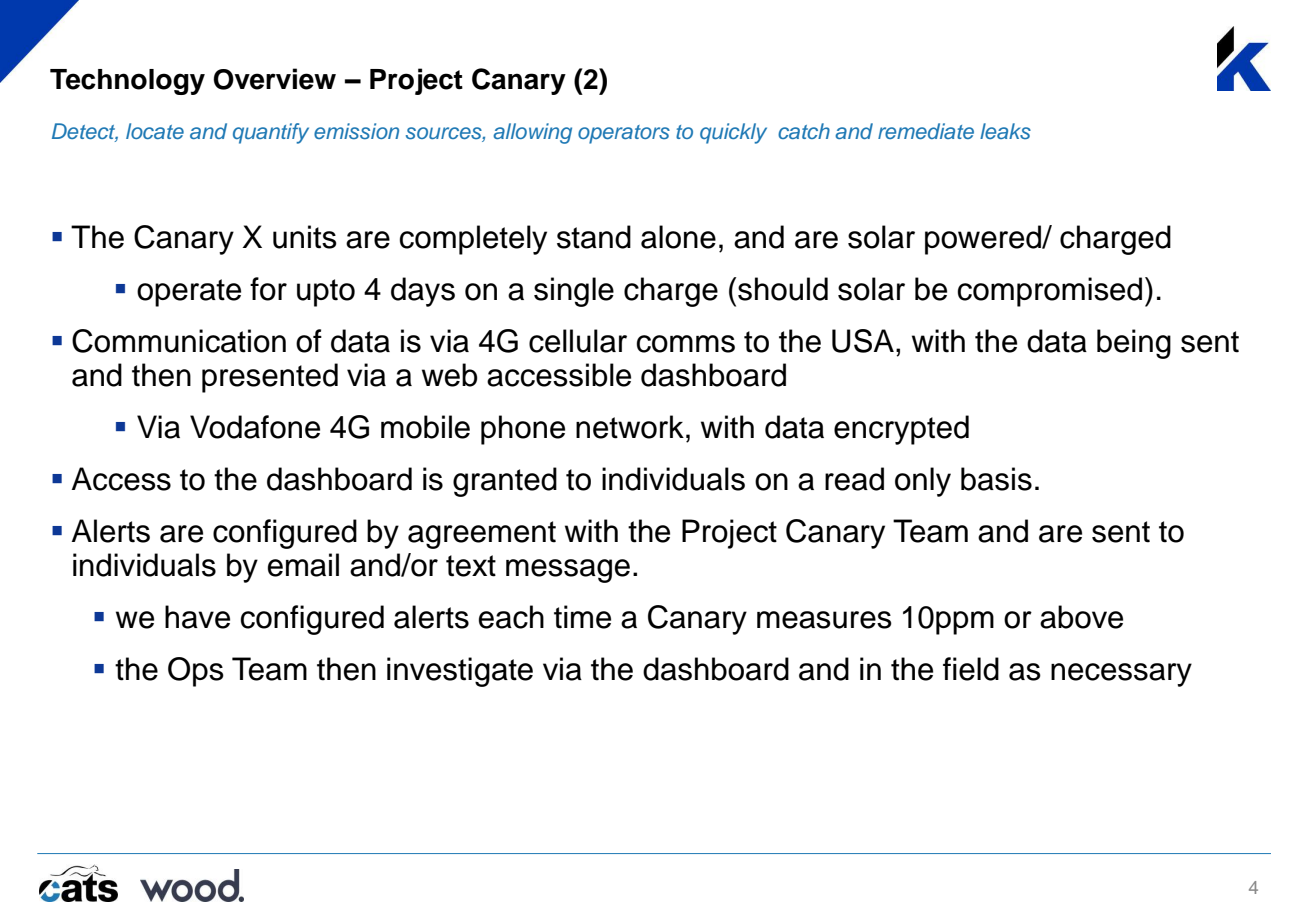 This image has height=924, width=1308. I want to click on Vodafone, so click(255, 427).
